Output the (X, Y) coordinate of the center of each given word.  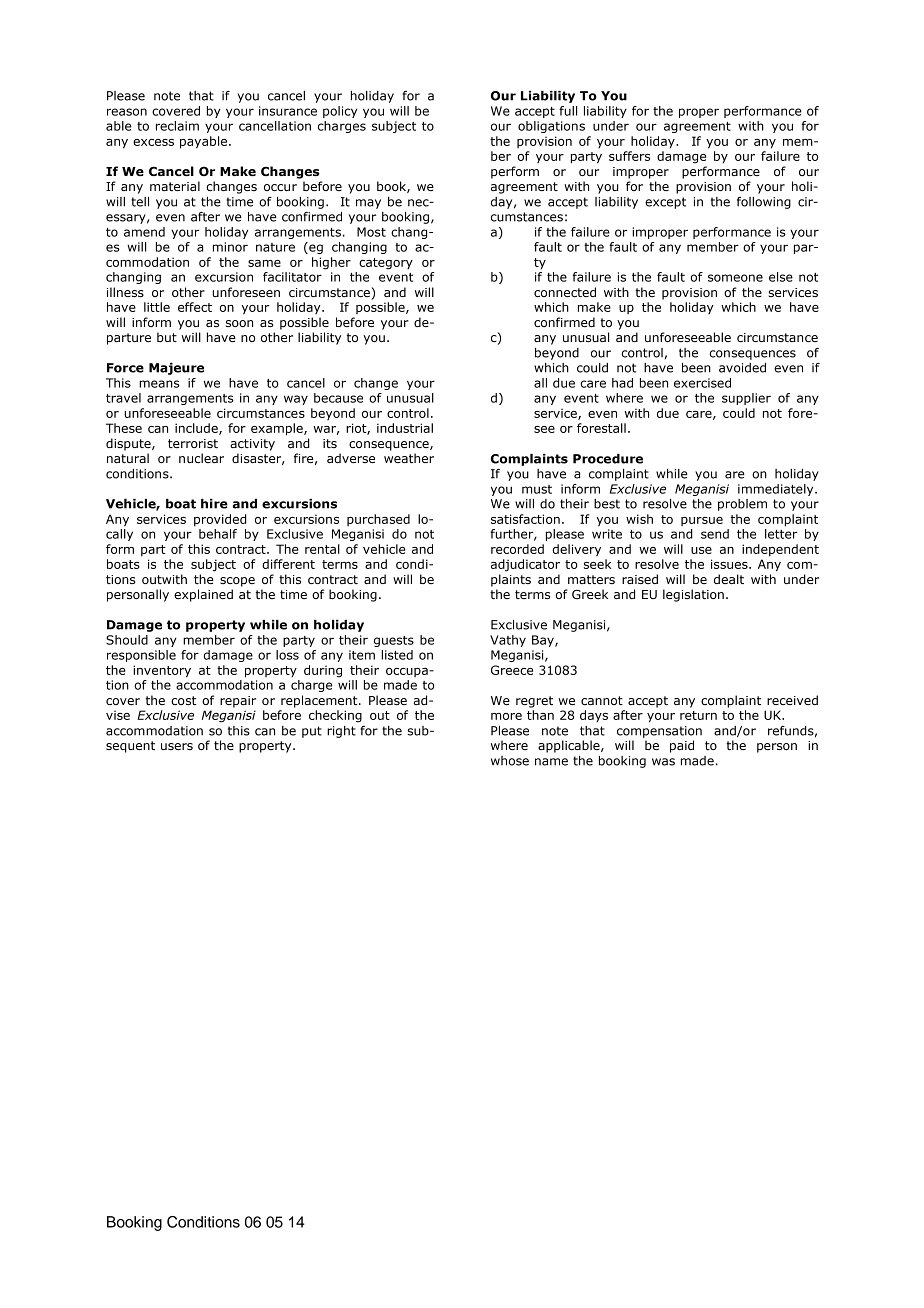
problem (742, 505)
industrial (405, 428)
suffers (629, 156)
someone (735, 278)
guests (394, 641)
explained (203, 595)
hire (214, 504)
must (537, 489)
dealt (729, 579)
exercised (702, 383)
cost (183, 700)
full (568, 111)
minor (230, 247)
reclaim (177, 126)
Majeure (176, 369)
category (386, 264)
